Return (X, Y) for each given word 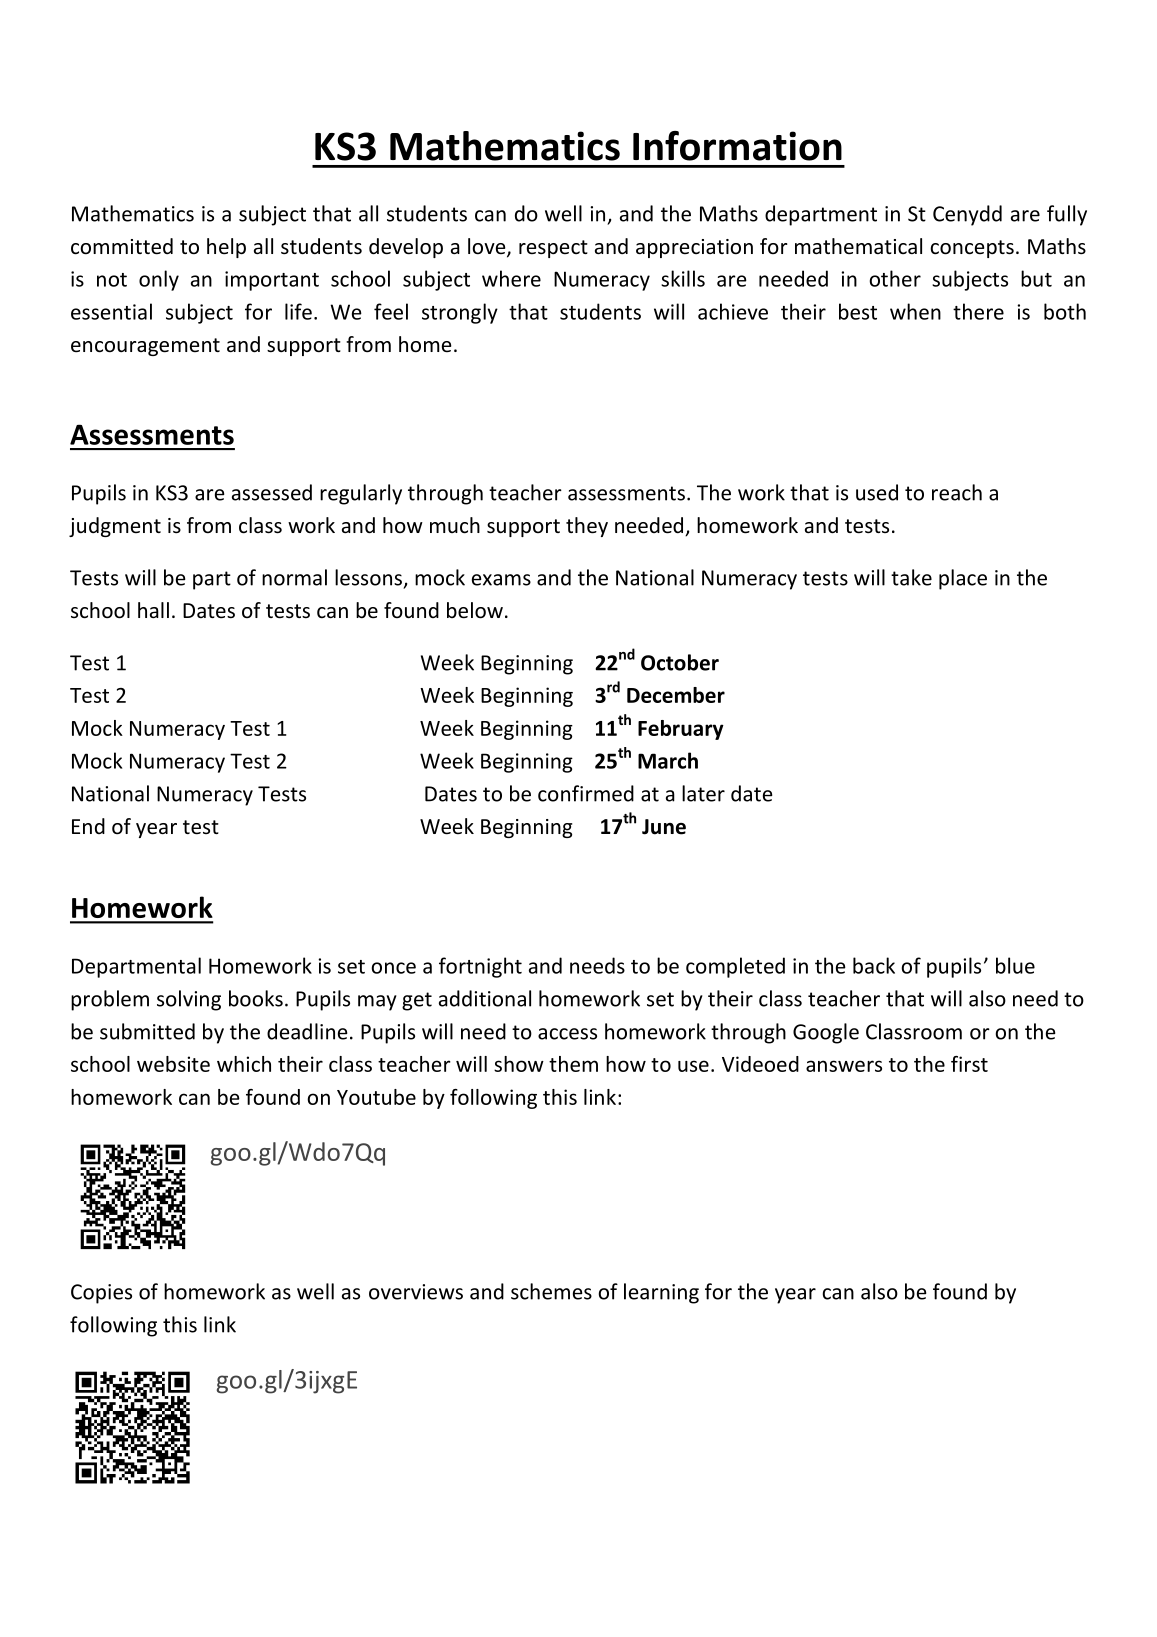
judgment (115, 527)
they (587, 527)
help (226, 248)
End (88, 826)
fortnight (480, 967)
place (963, 579)
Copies (101, 1294)
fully (1067, 215)
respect (553, 249)
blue (1015, 965)
